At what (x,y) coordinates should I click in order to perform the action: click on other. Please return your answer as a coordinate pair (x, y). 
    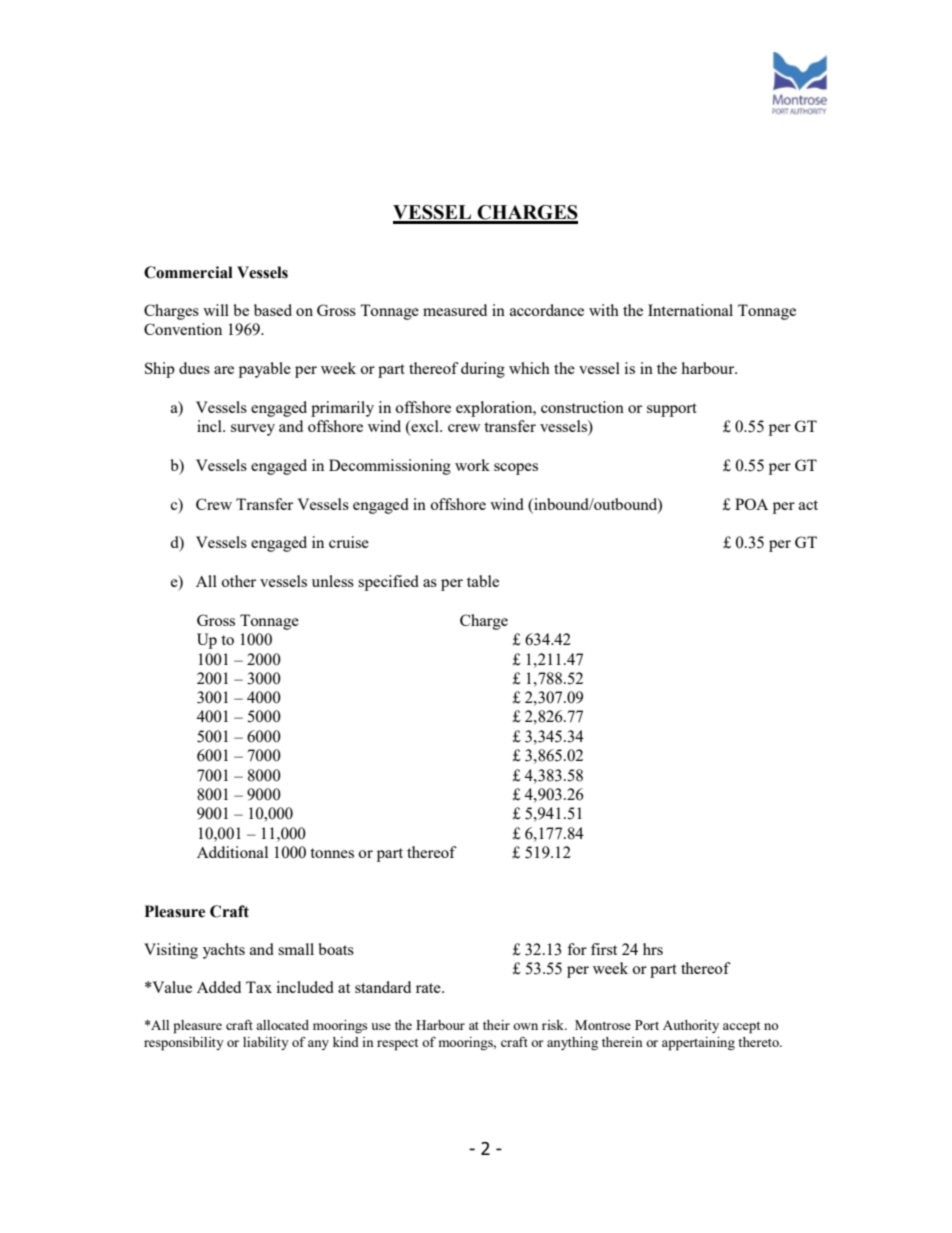
    Looking at the image, I should click on (238, 581).
